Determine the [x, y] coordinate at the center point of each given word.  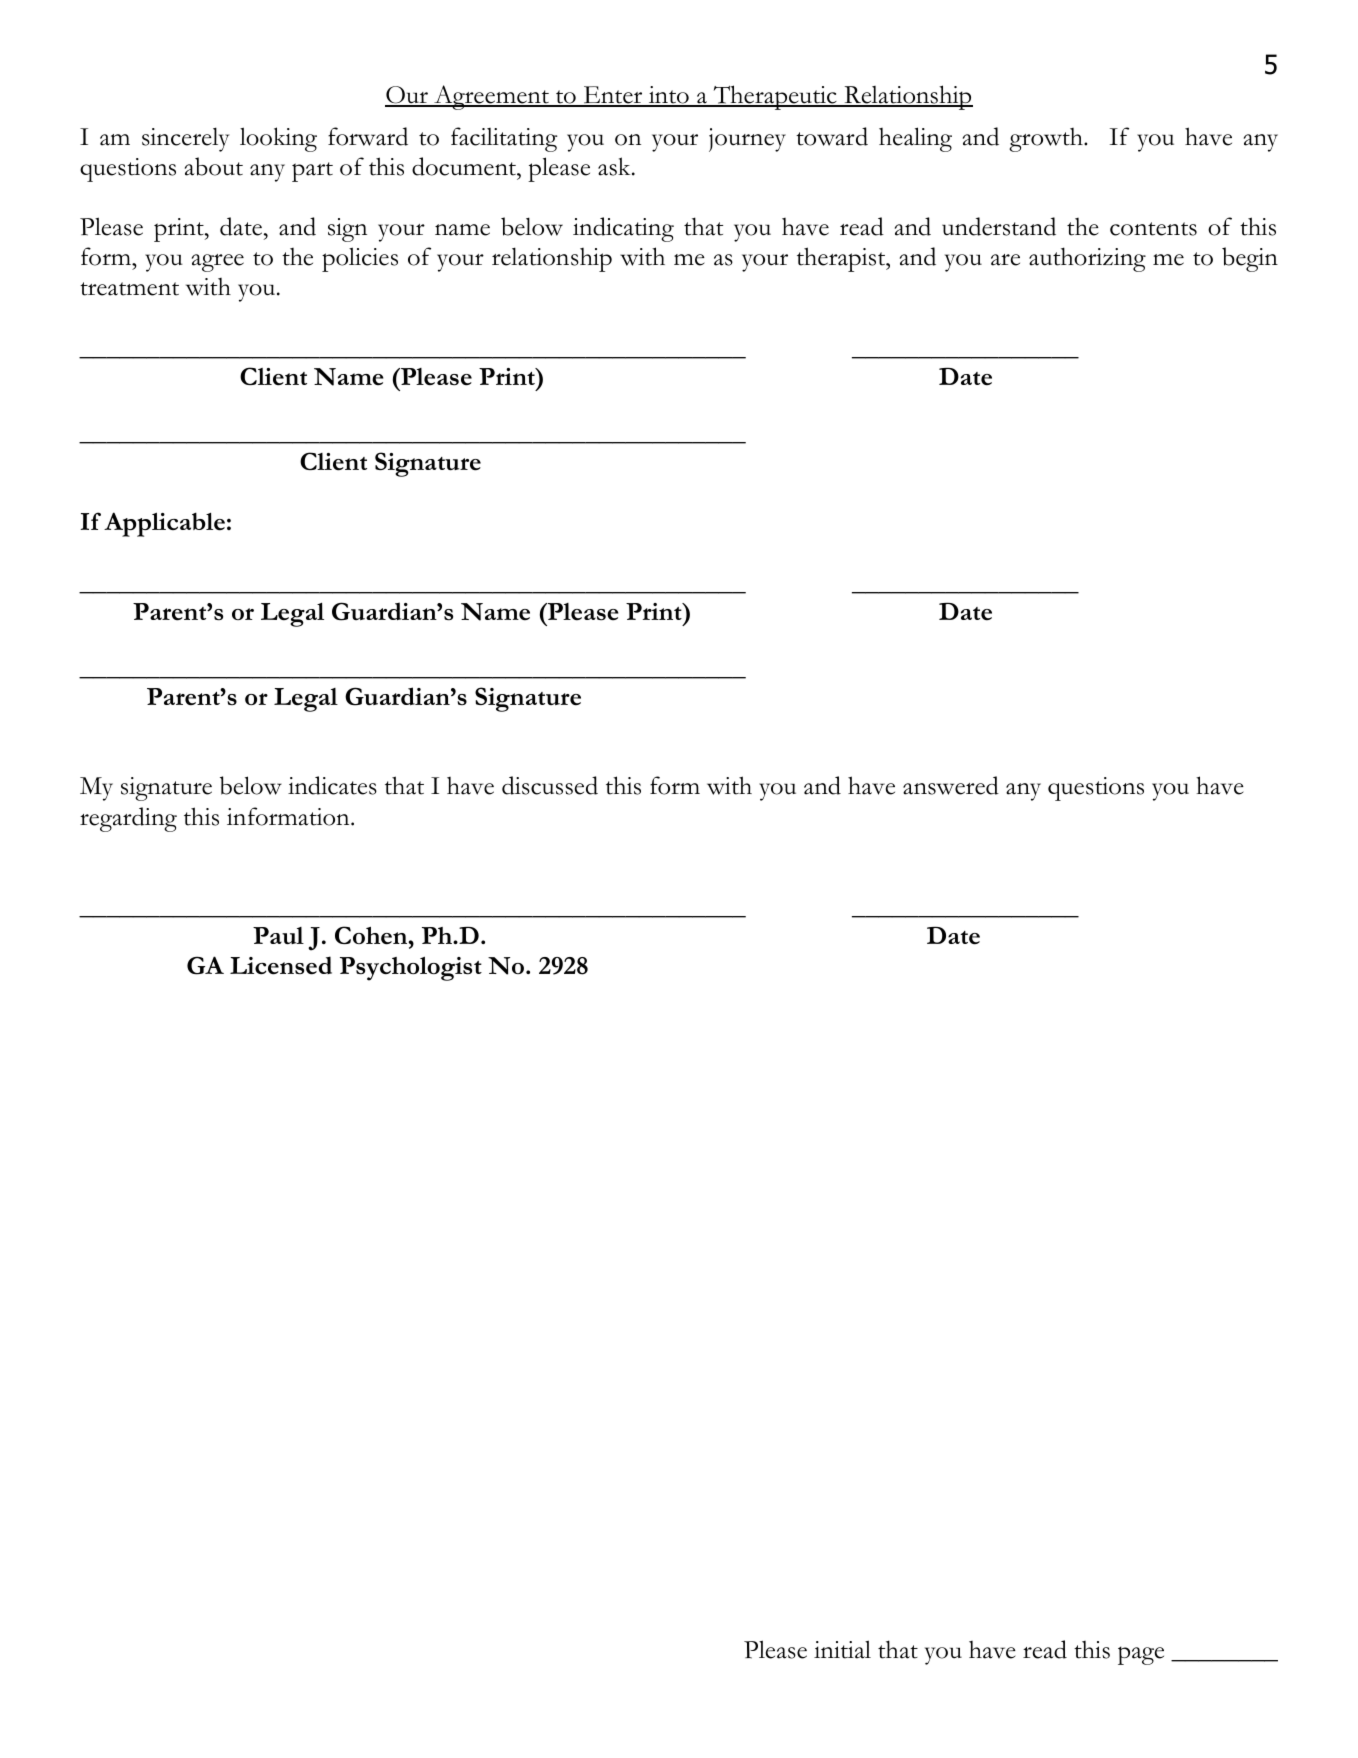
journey [747, 140]
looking [278, 139]
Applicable [164, 524]
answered [951, 785]
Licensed [281, 965]
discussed [550, 785]
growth [1047, 140]
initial [842, 1649]
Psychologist [411, 968]
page [1141, 1655]
